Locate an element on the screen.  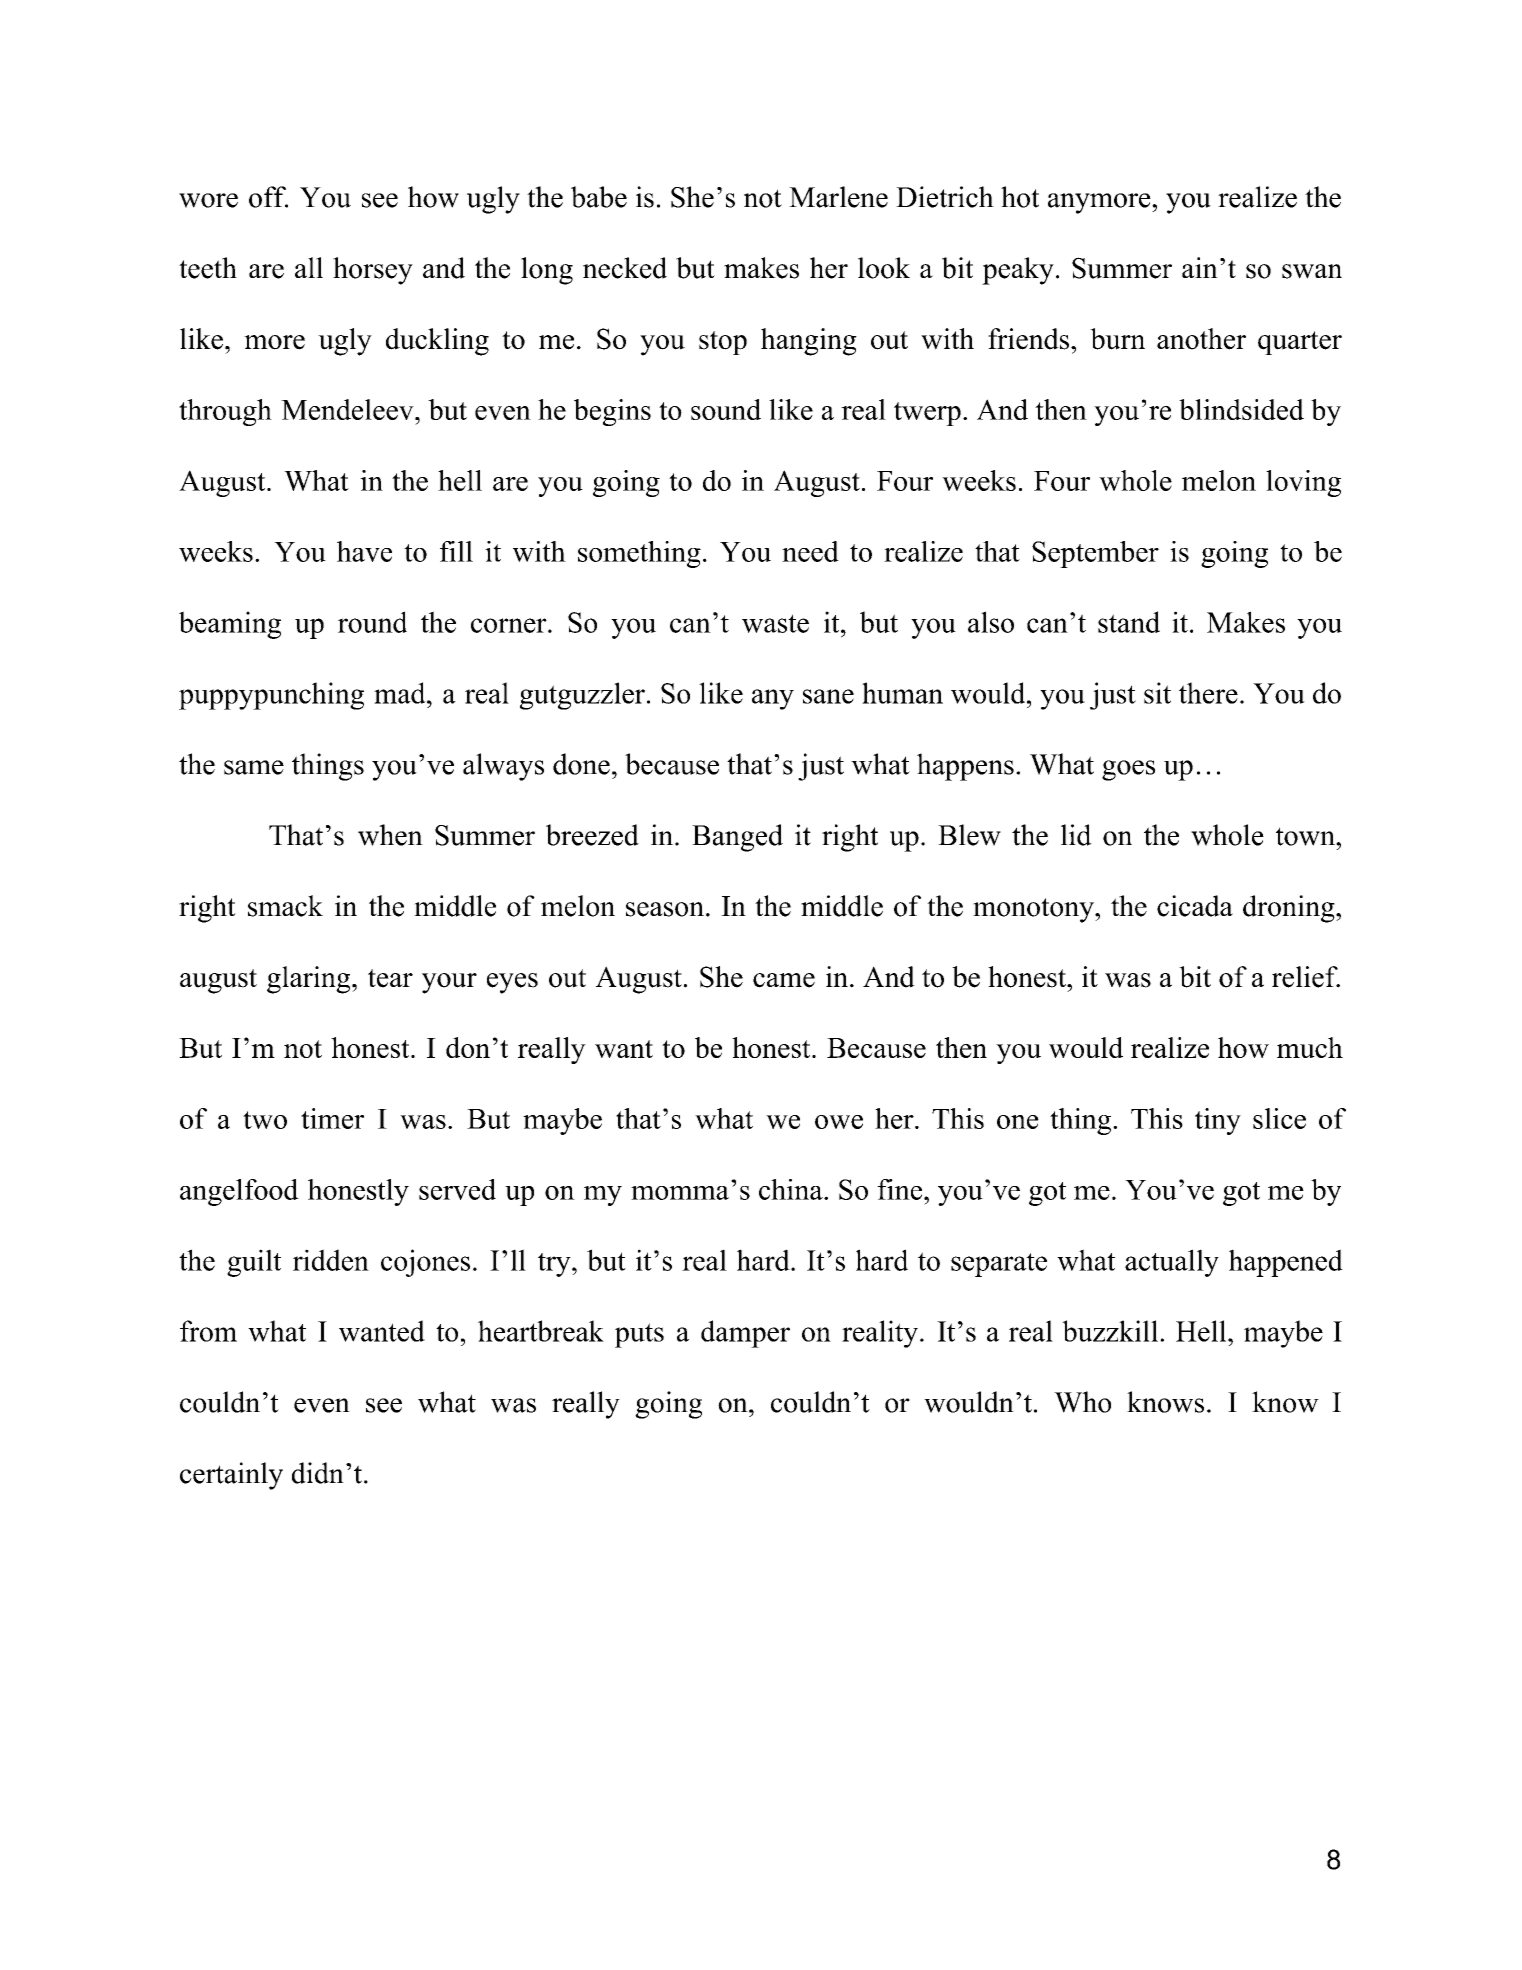
damper is located at coordinates (745, 1334).
